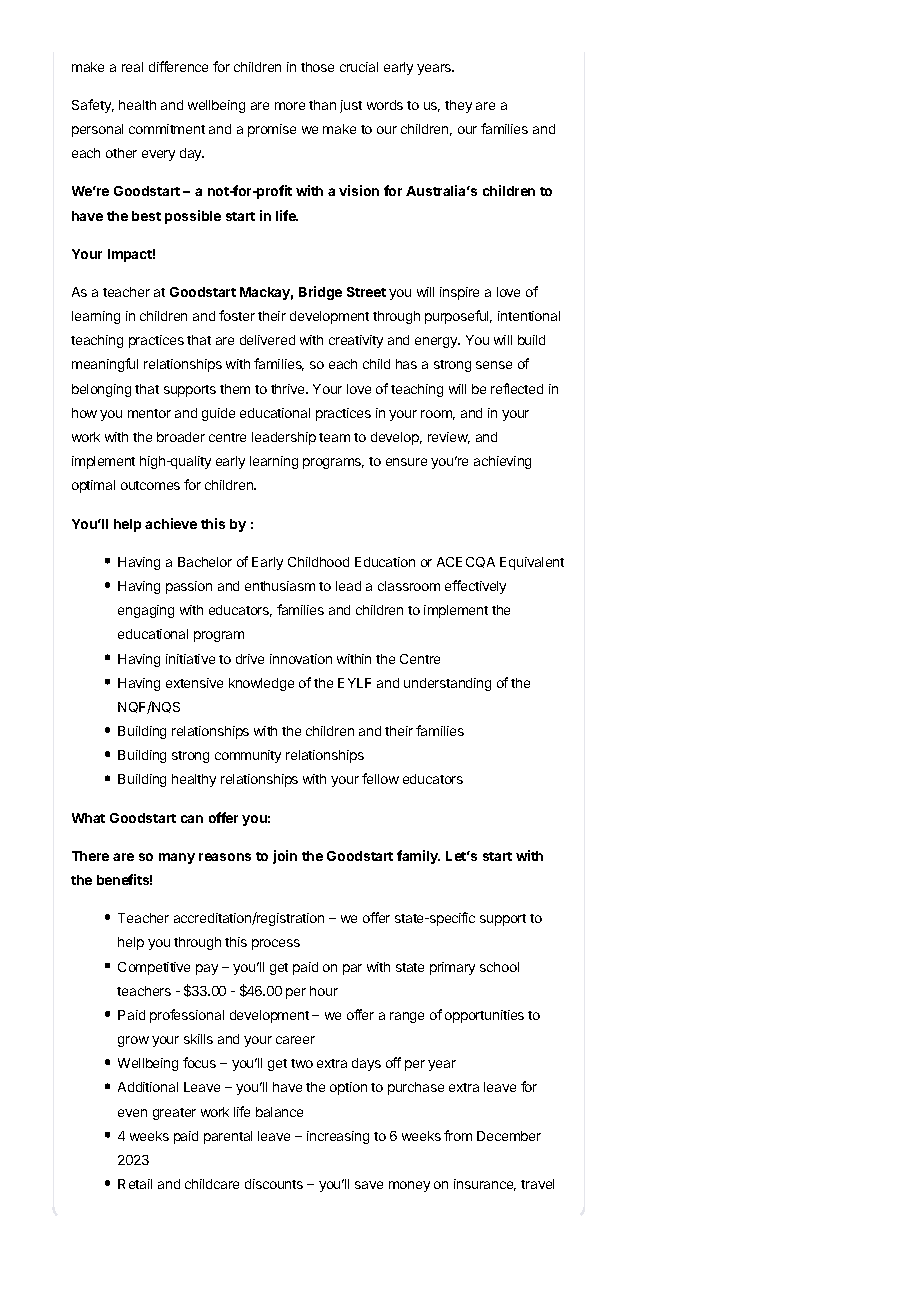 The width and height of the screenshot is (924, 1308). What do you see at coordinates (276, 944) in the screenshot?
I see `process` at bounding box center [276, 944].
